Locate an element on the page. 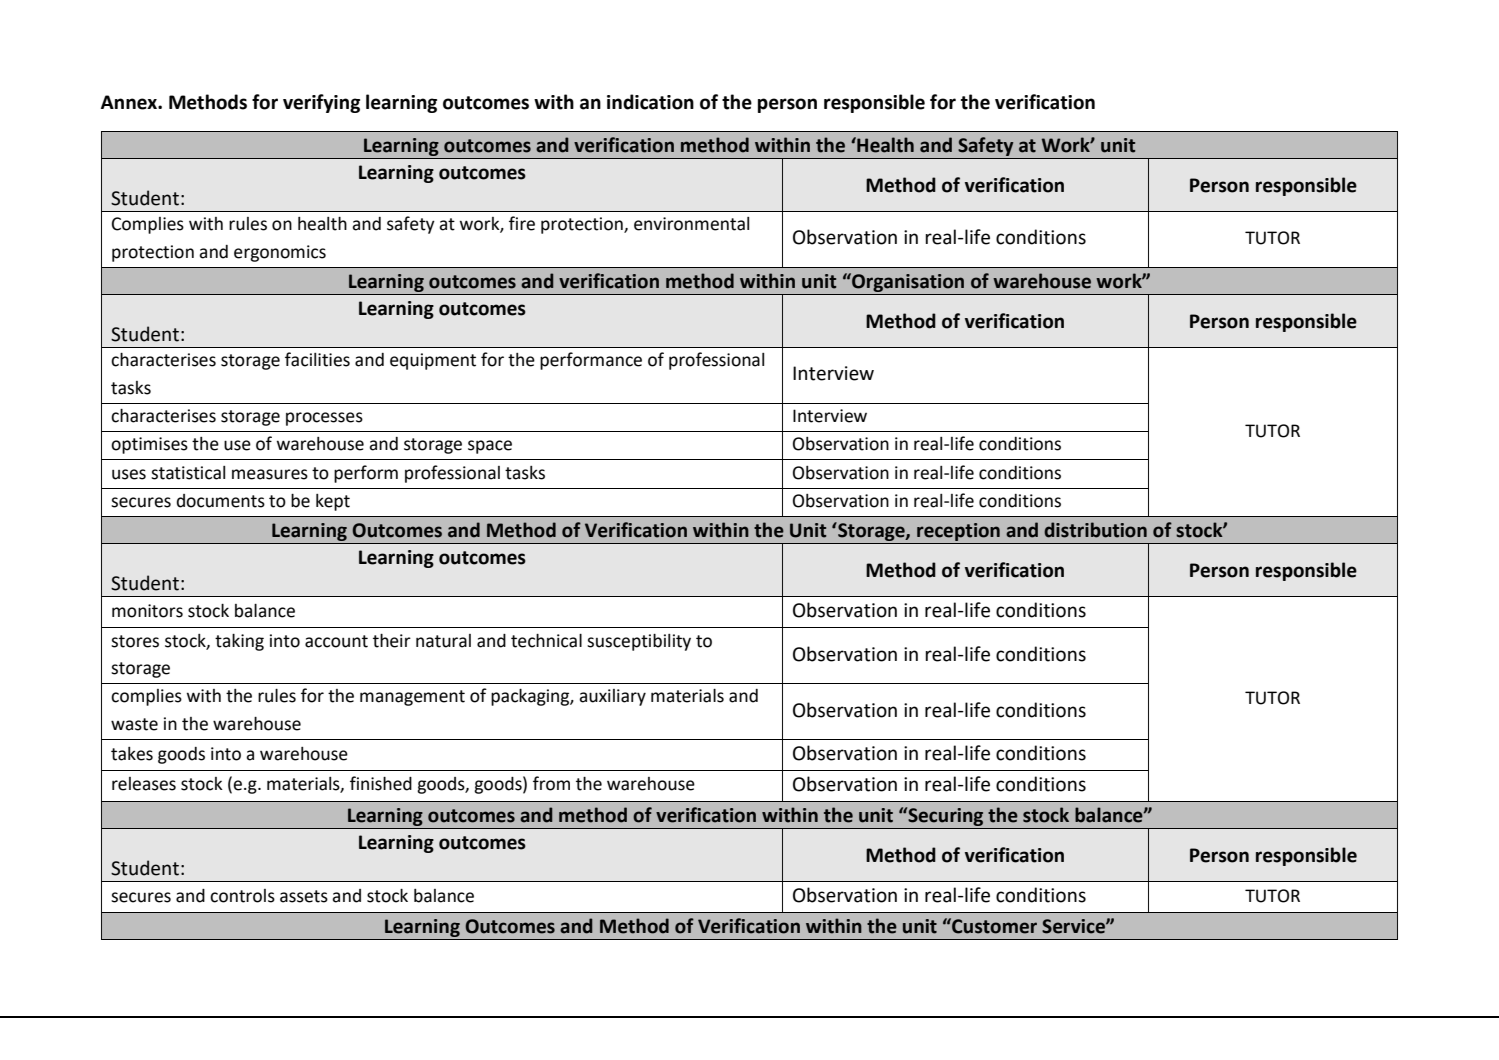 The height and width of the page is (1060, 1499). documents is located at coordinates (221, 501).
